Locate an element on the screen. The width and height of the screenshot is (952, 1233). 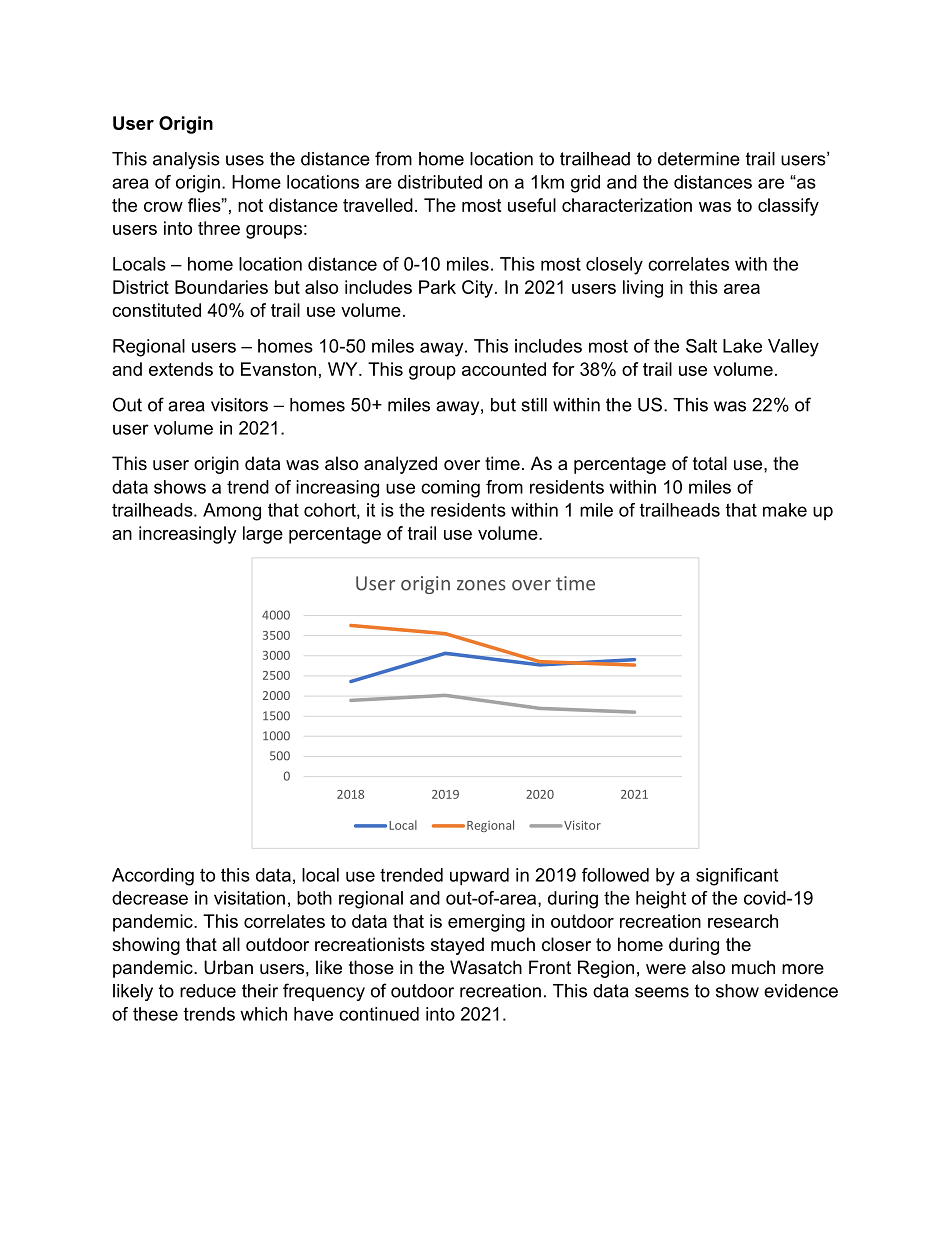
large is located at coordinates (263, 535).
